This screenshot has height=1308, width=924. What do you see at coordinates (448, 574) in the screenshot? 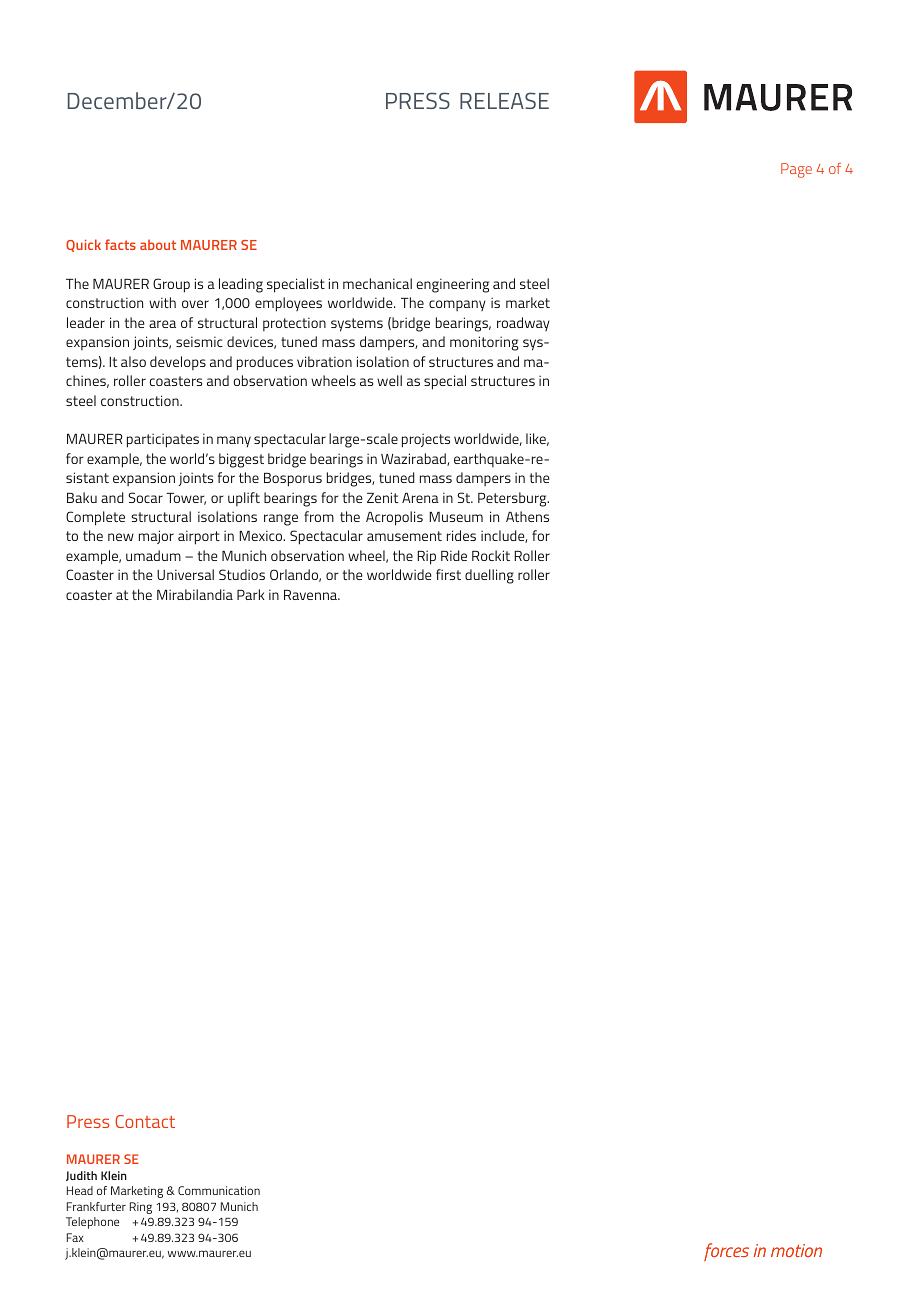
I see `first` at bounding box center [448, 574].
